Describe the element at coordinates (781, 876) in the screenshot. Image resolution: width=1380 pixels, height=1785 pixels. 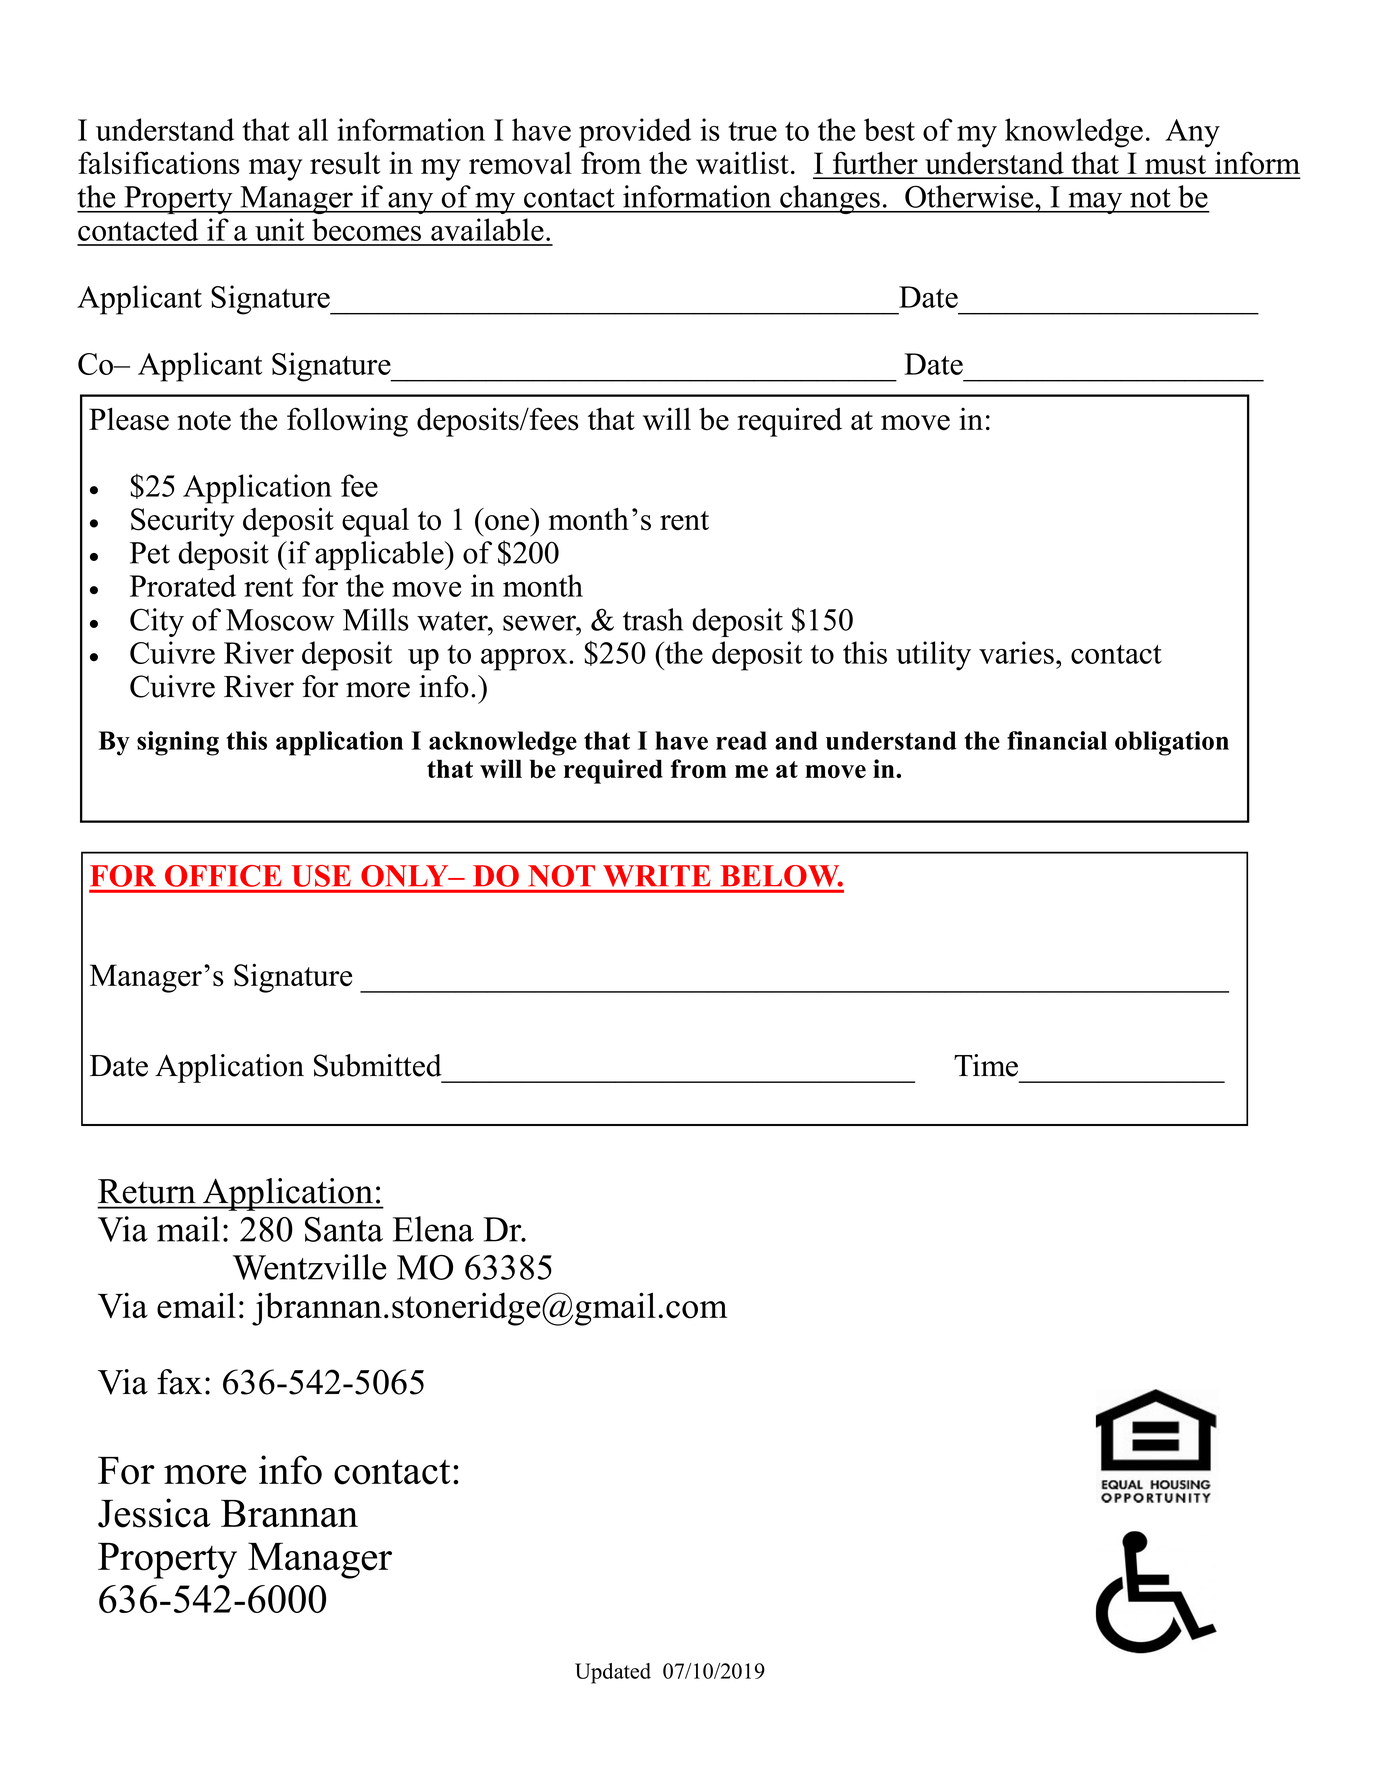
I see `BELOW` at that location.
